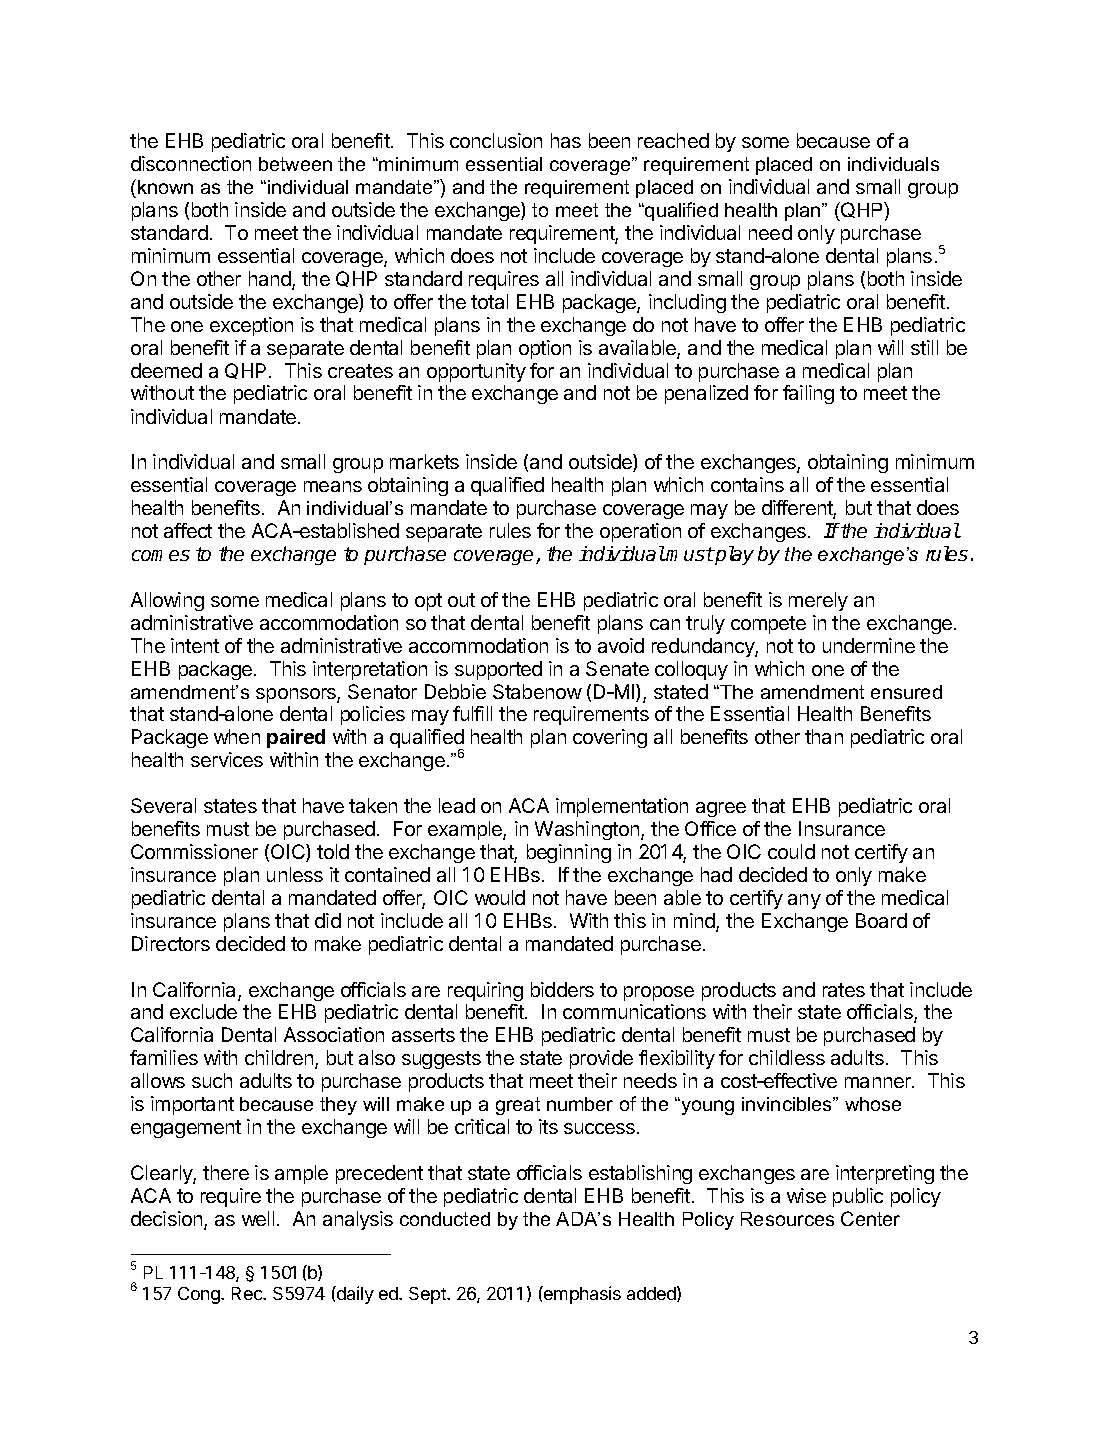  What do you see at coordinates (295, 164) in the page?
I see `between` at bounding box center [295, 164].
